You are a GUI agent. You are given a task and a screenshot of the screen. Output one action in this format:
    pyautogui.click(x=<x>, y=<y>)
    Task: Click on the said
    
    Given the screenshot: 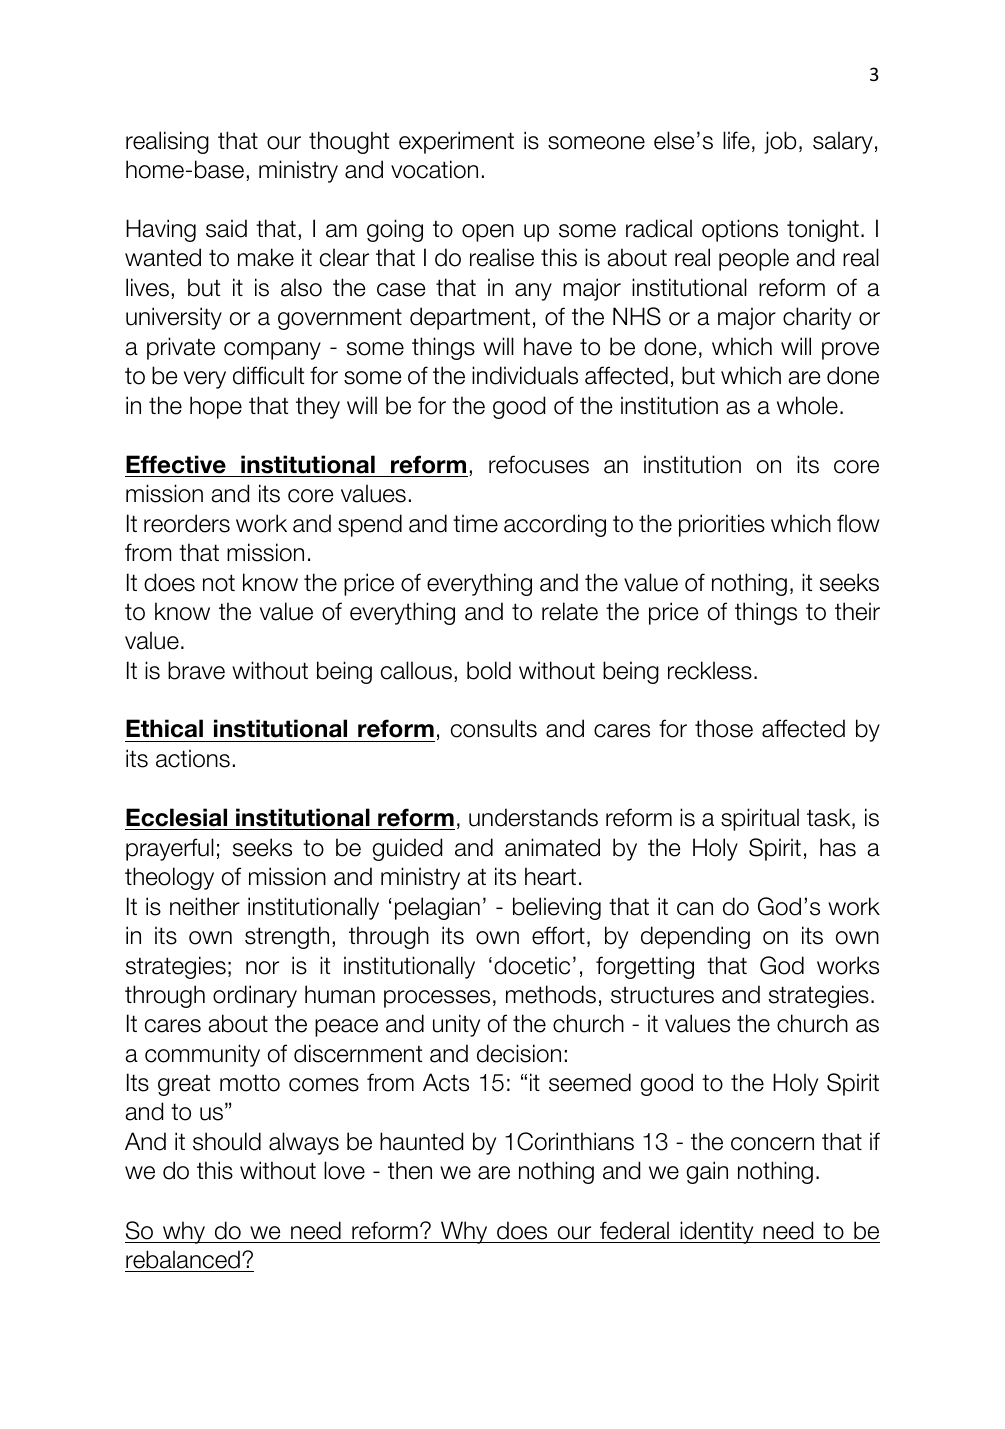 What is the action you would take?
    pyautogui.click(x=226, y=228)
